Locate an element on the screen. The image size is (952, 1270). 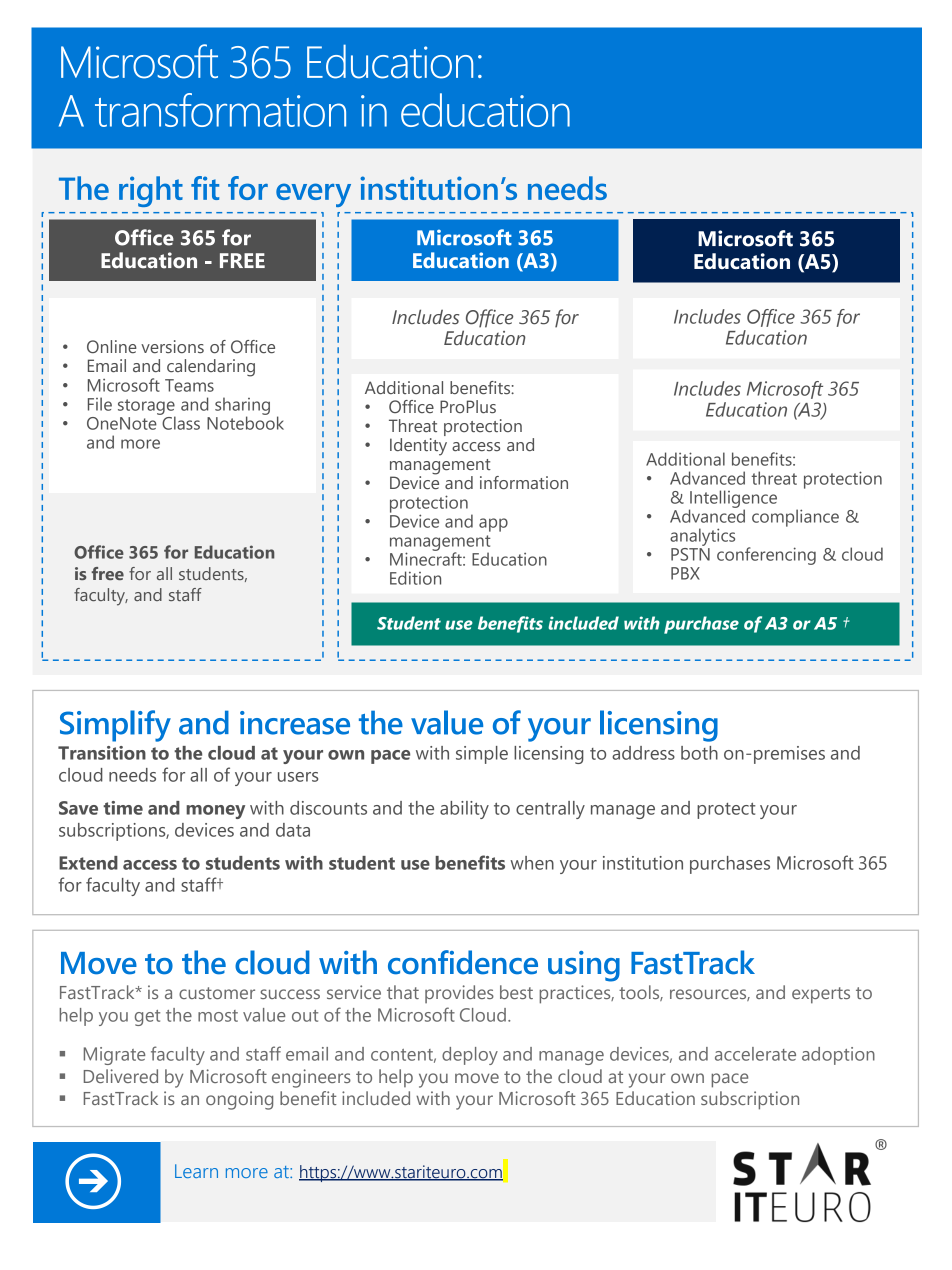
Learn is located at coordinates (196, 1171).
